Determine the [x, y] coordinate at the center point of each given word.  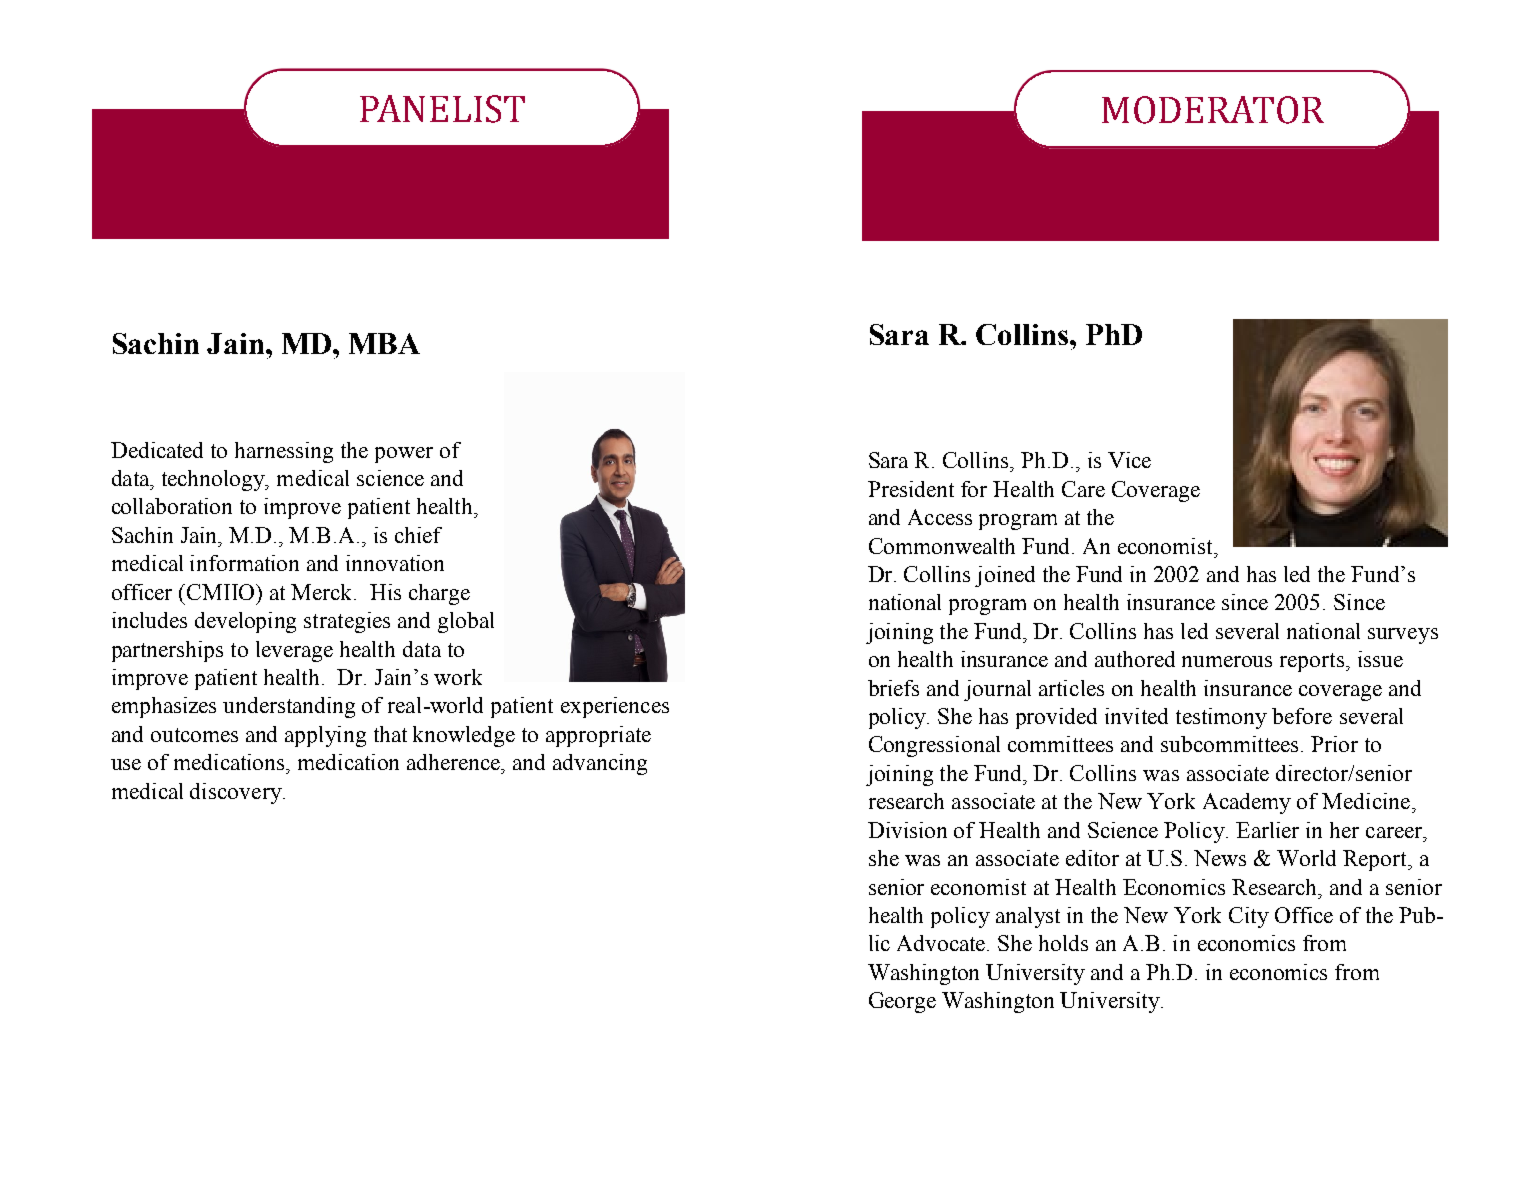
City [1249, 917]
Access [940, 517]
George [902, 1002]
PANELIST [442, 109]
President [911, 489]
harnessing [284, 452]
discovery [237, 793]
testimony [1221, 718]
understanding [289, 707]
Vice [1129, 460]
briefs [893, 688]
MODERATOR [1213, 110]
